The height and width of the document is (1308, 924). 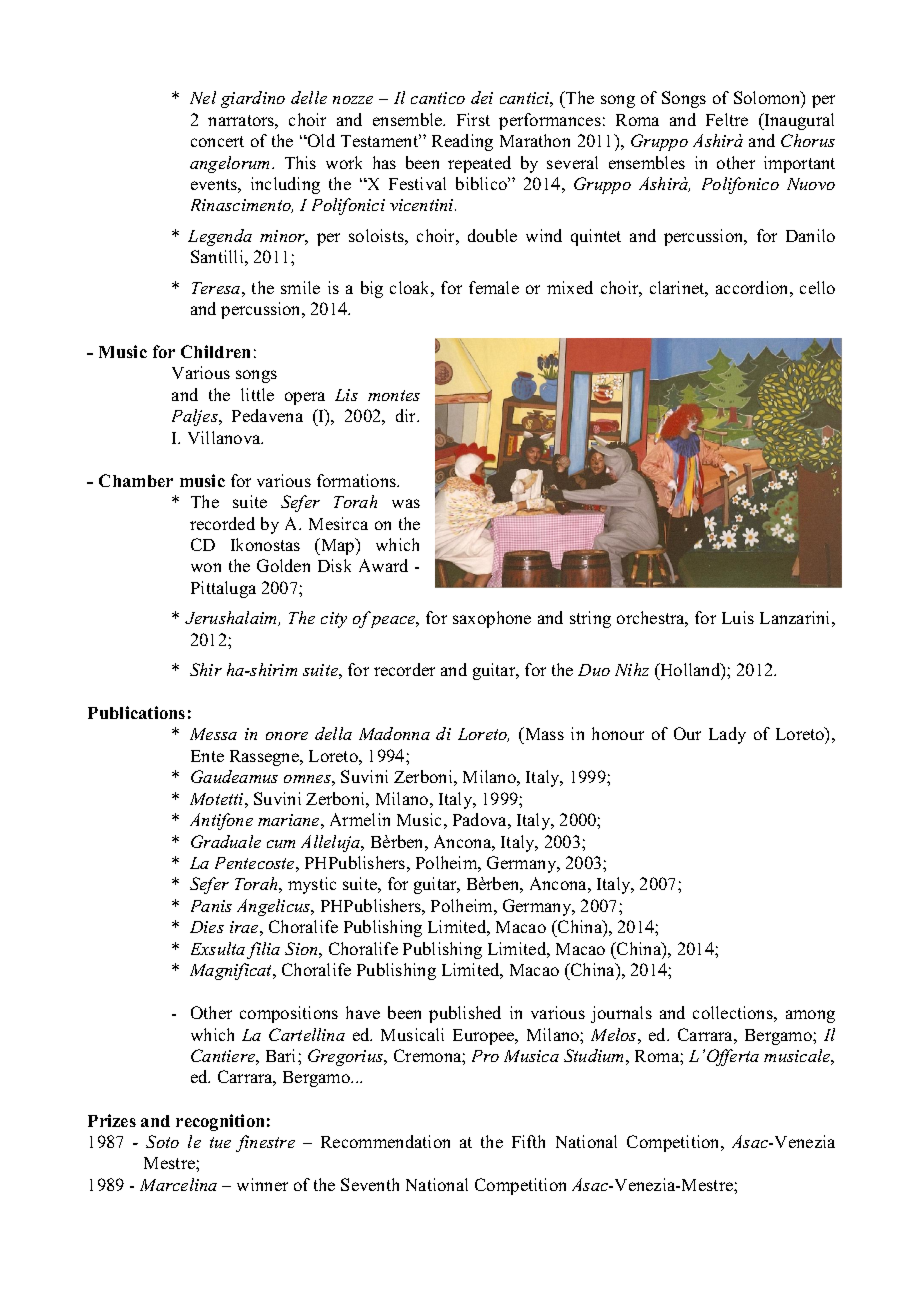 I want to click on concert, so click(x=217, y=141).
